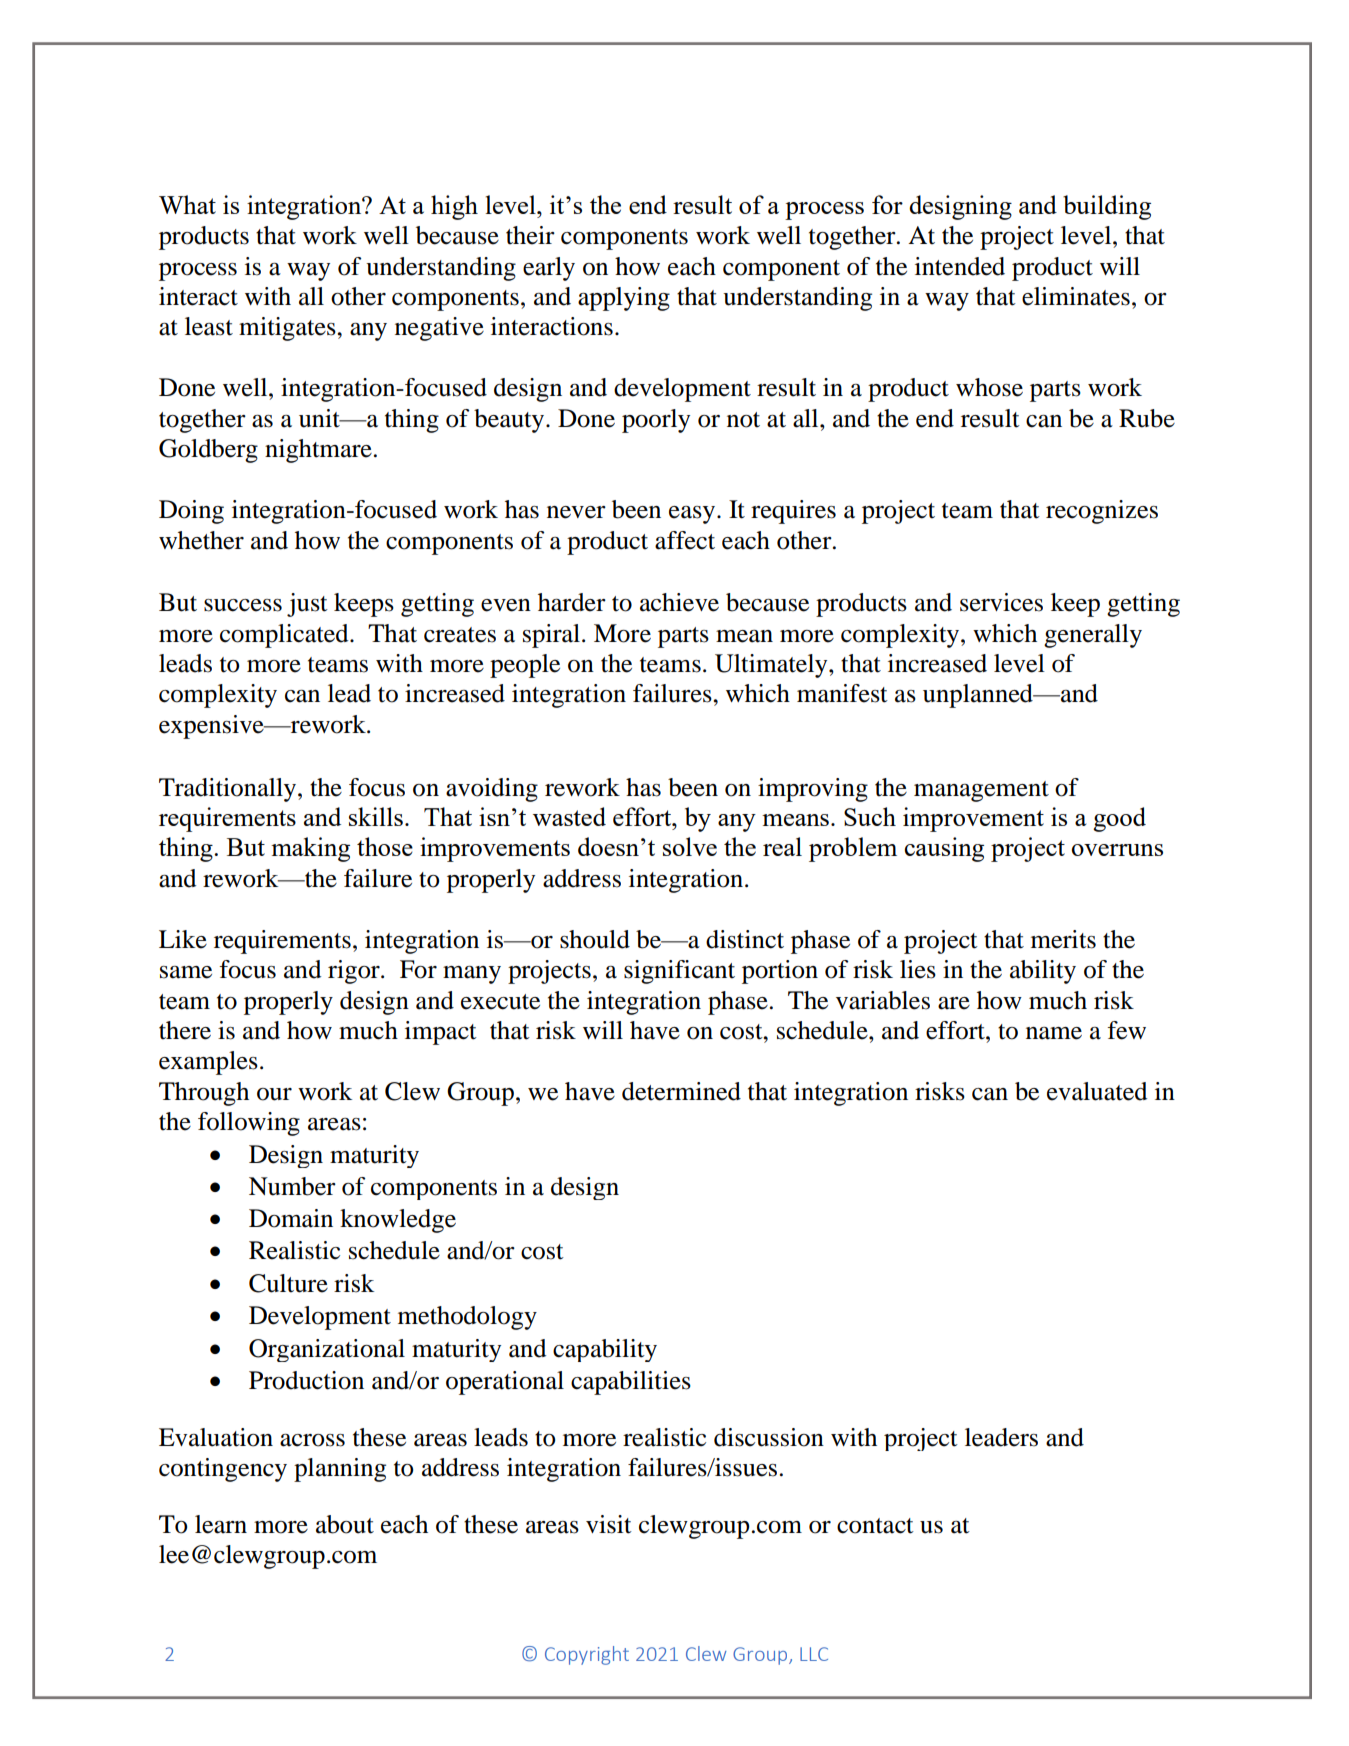 This page has width=1349, height=1746. Describe the element at coordinates (587, 1655) in the page. I see `Copyright` at that location.
